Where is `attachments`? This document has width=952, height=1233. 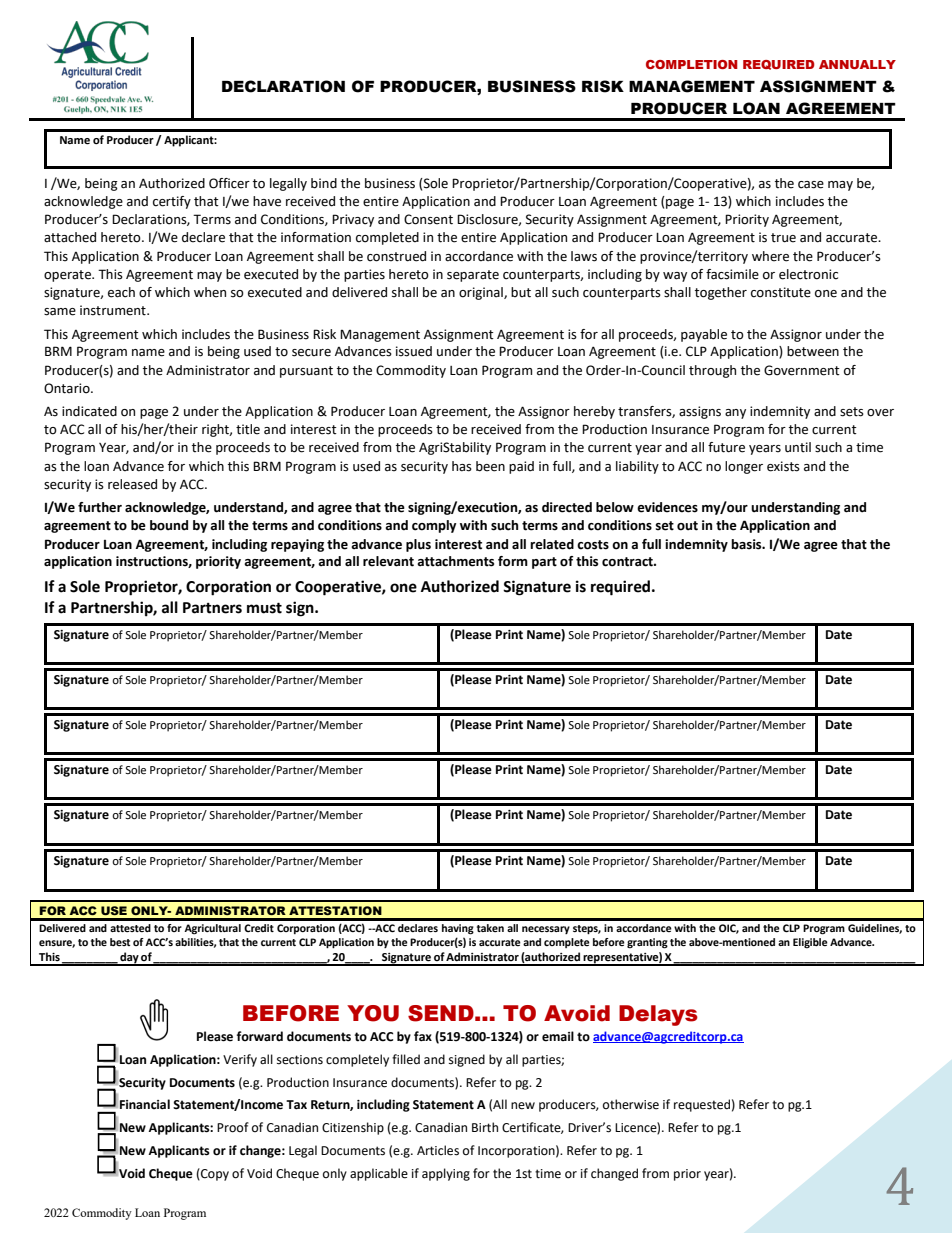 attachments is located at coordinates (455, 561).
